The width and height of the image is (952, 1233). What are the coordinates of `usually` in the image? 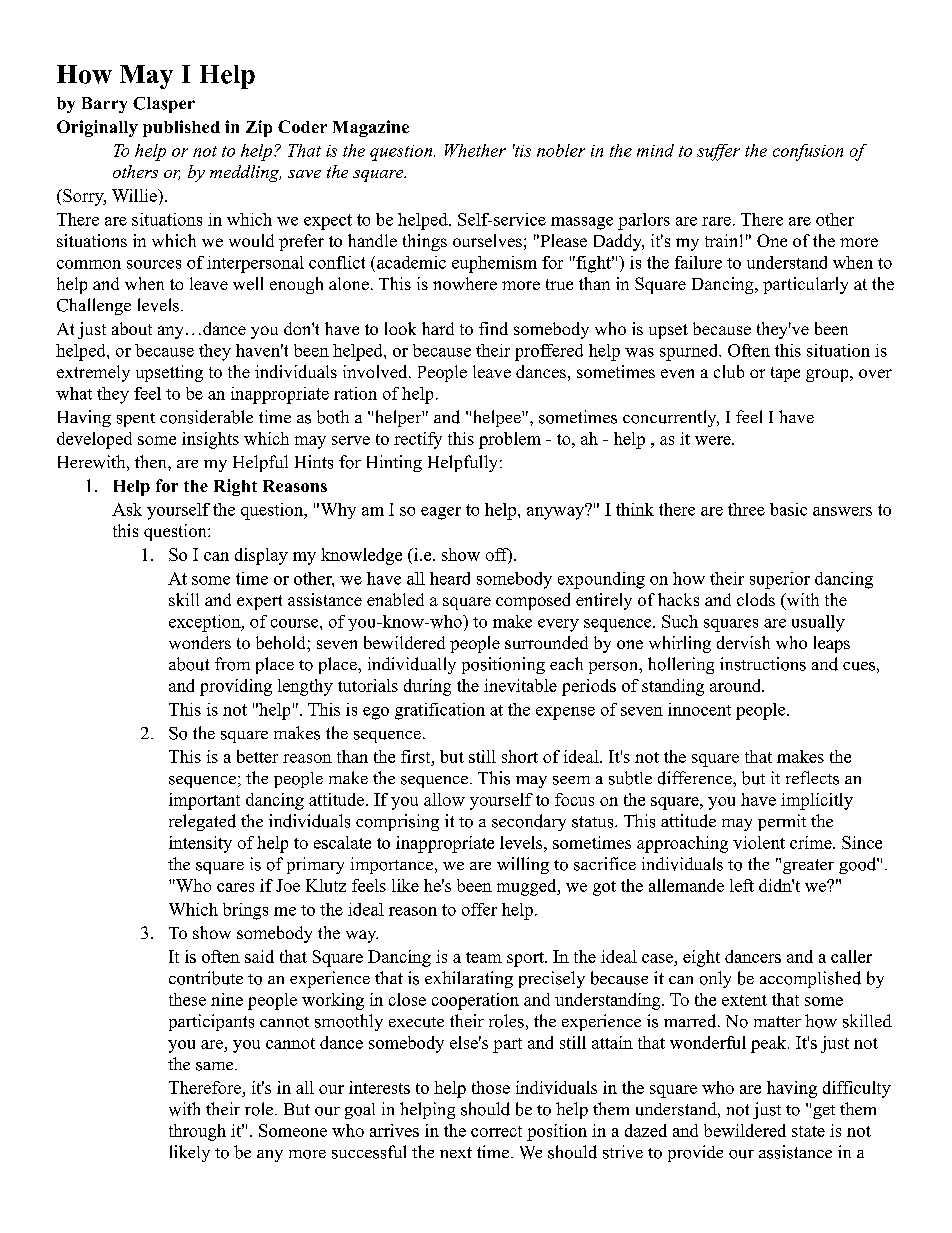 It's located at (818, 623).
